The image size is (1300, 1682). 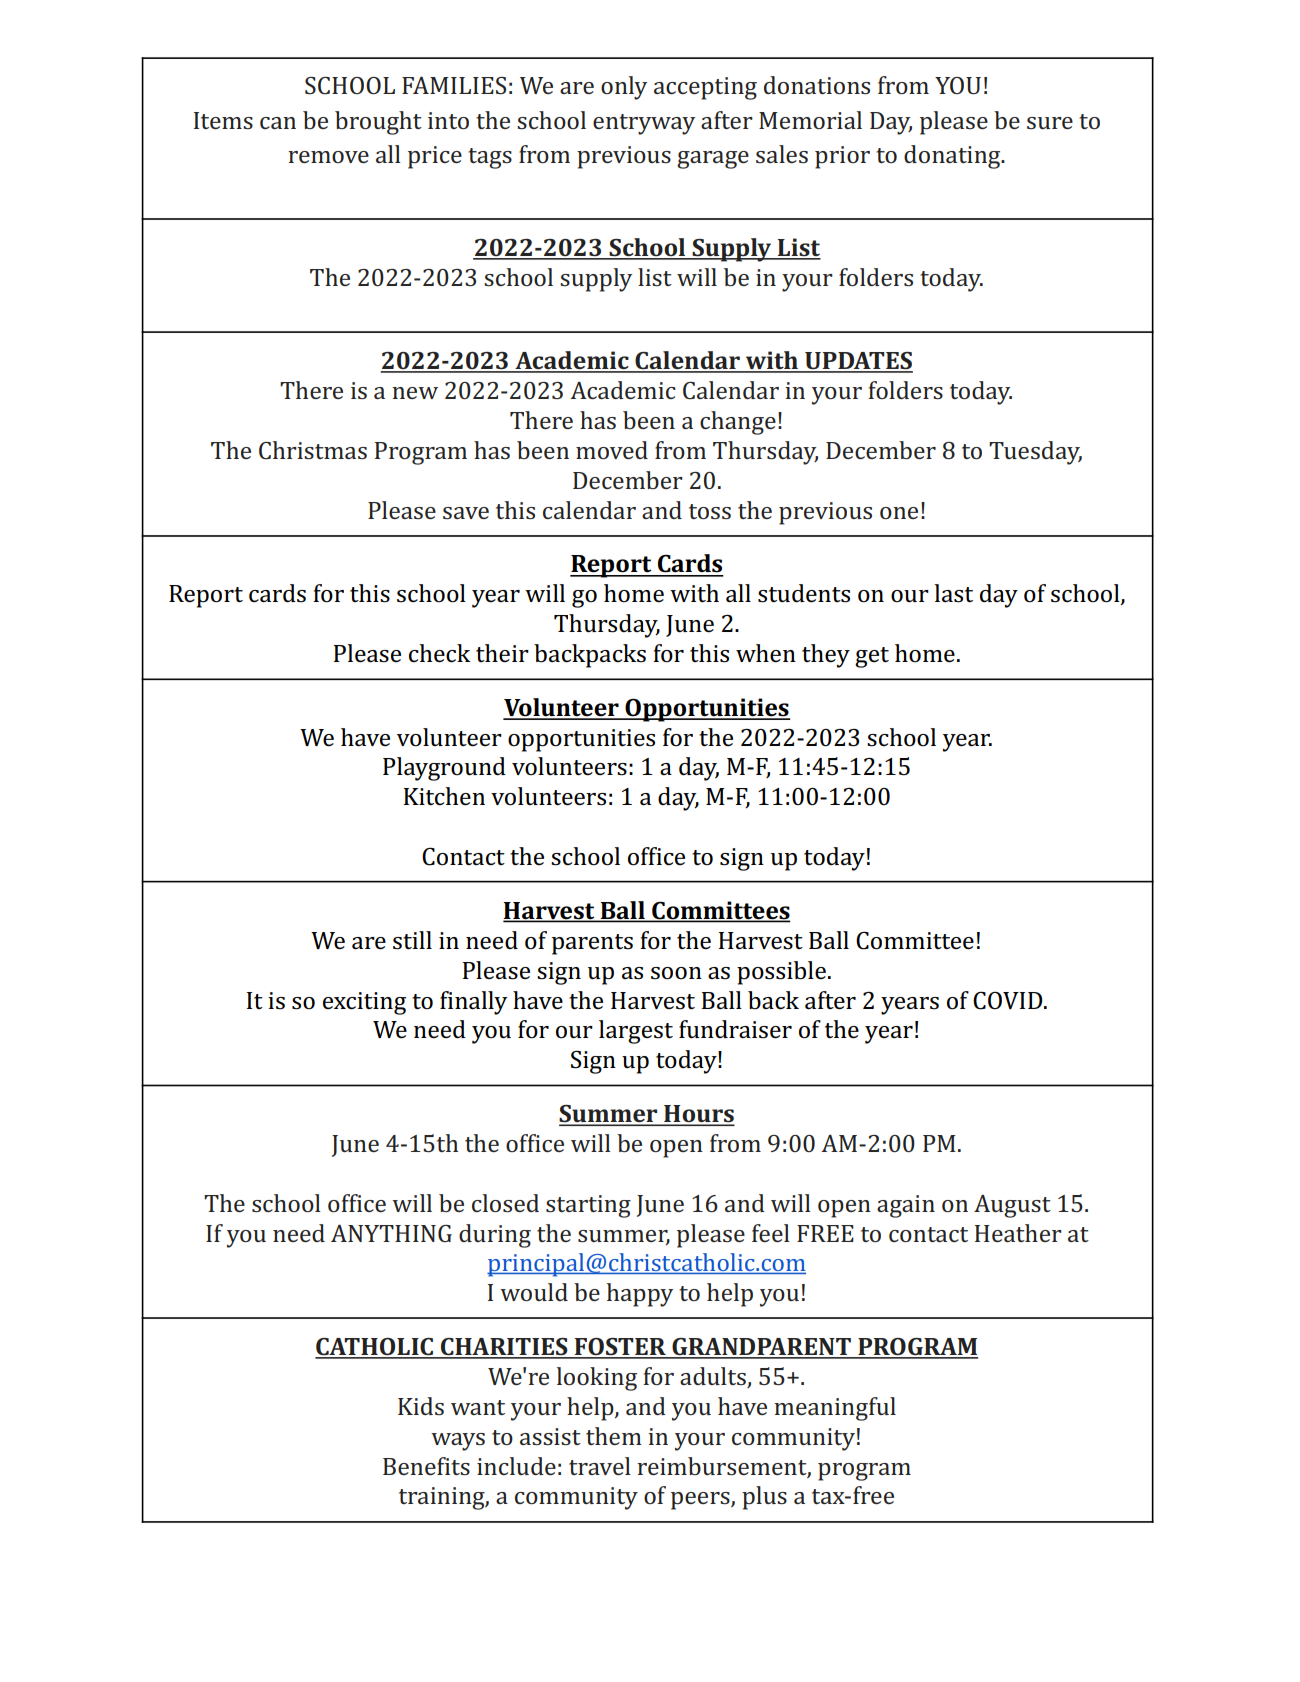 I want to click on still, so click(x=412, y=940).
